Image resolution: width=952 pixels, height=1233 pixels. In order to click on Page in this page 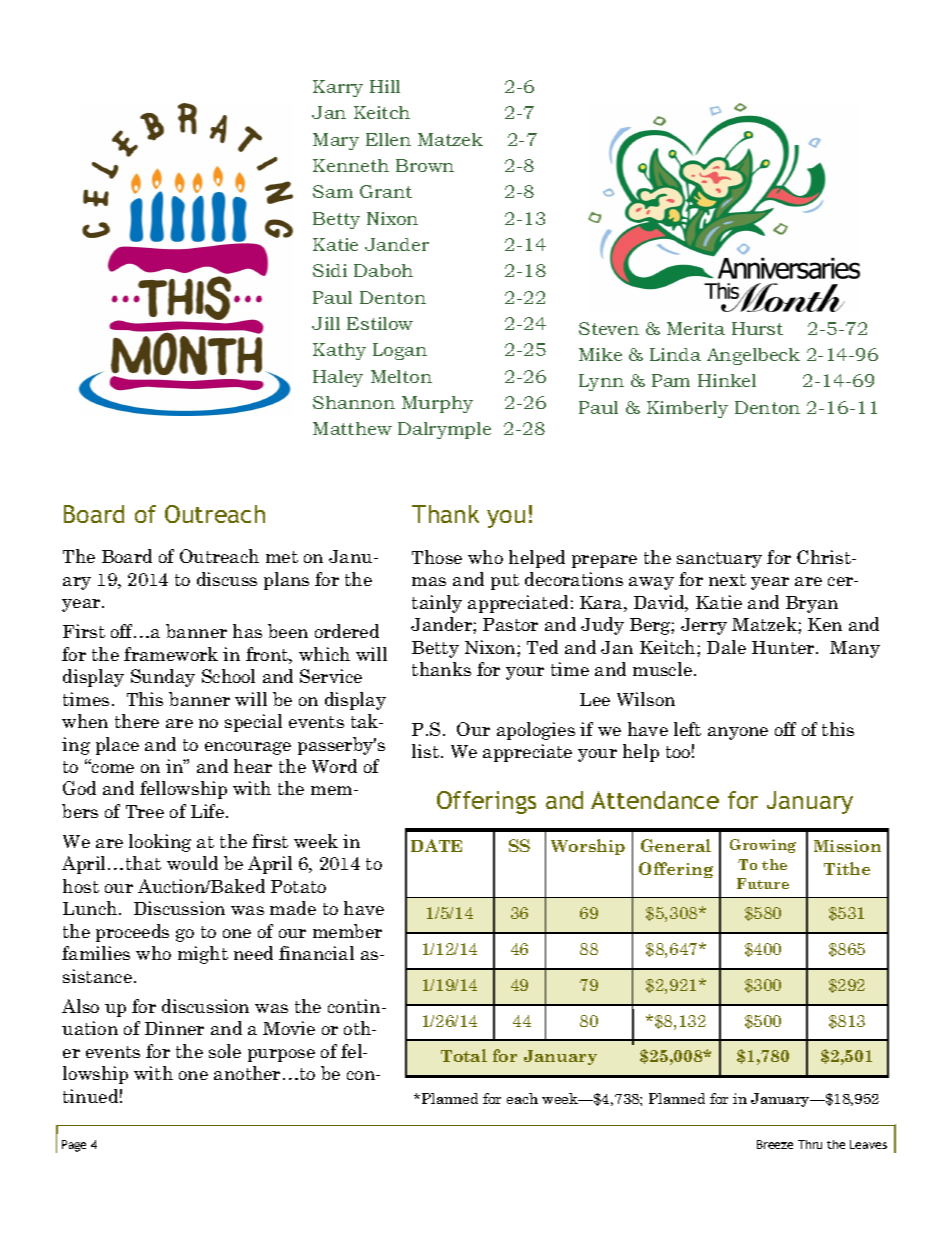, I will do `click(74, 1146)`.
